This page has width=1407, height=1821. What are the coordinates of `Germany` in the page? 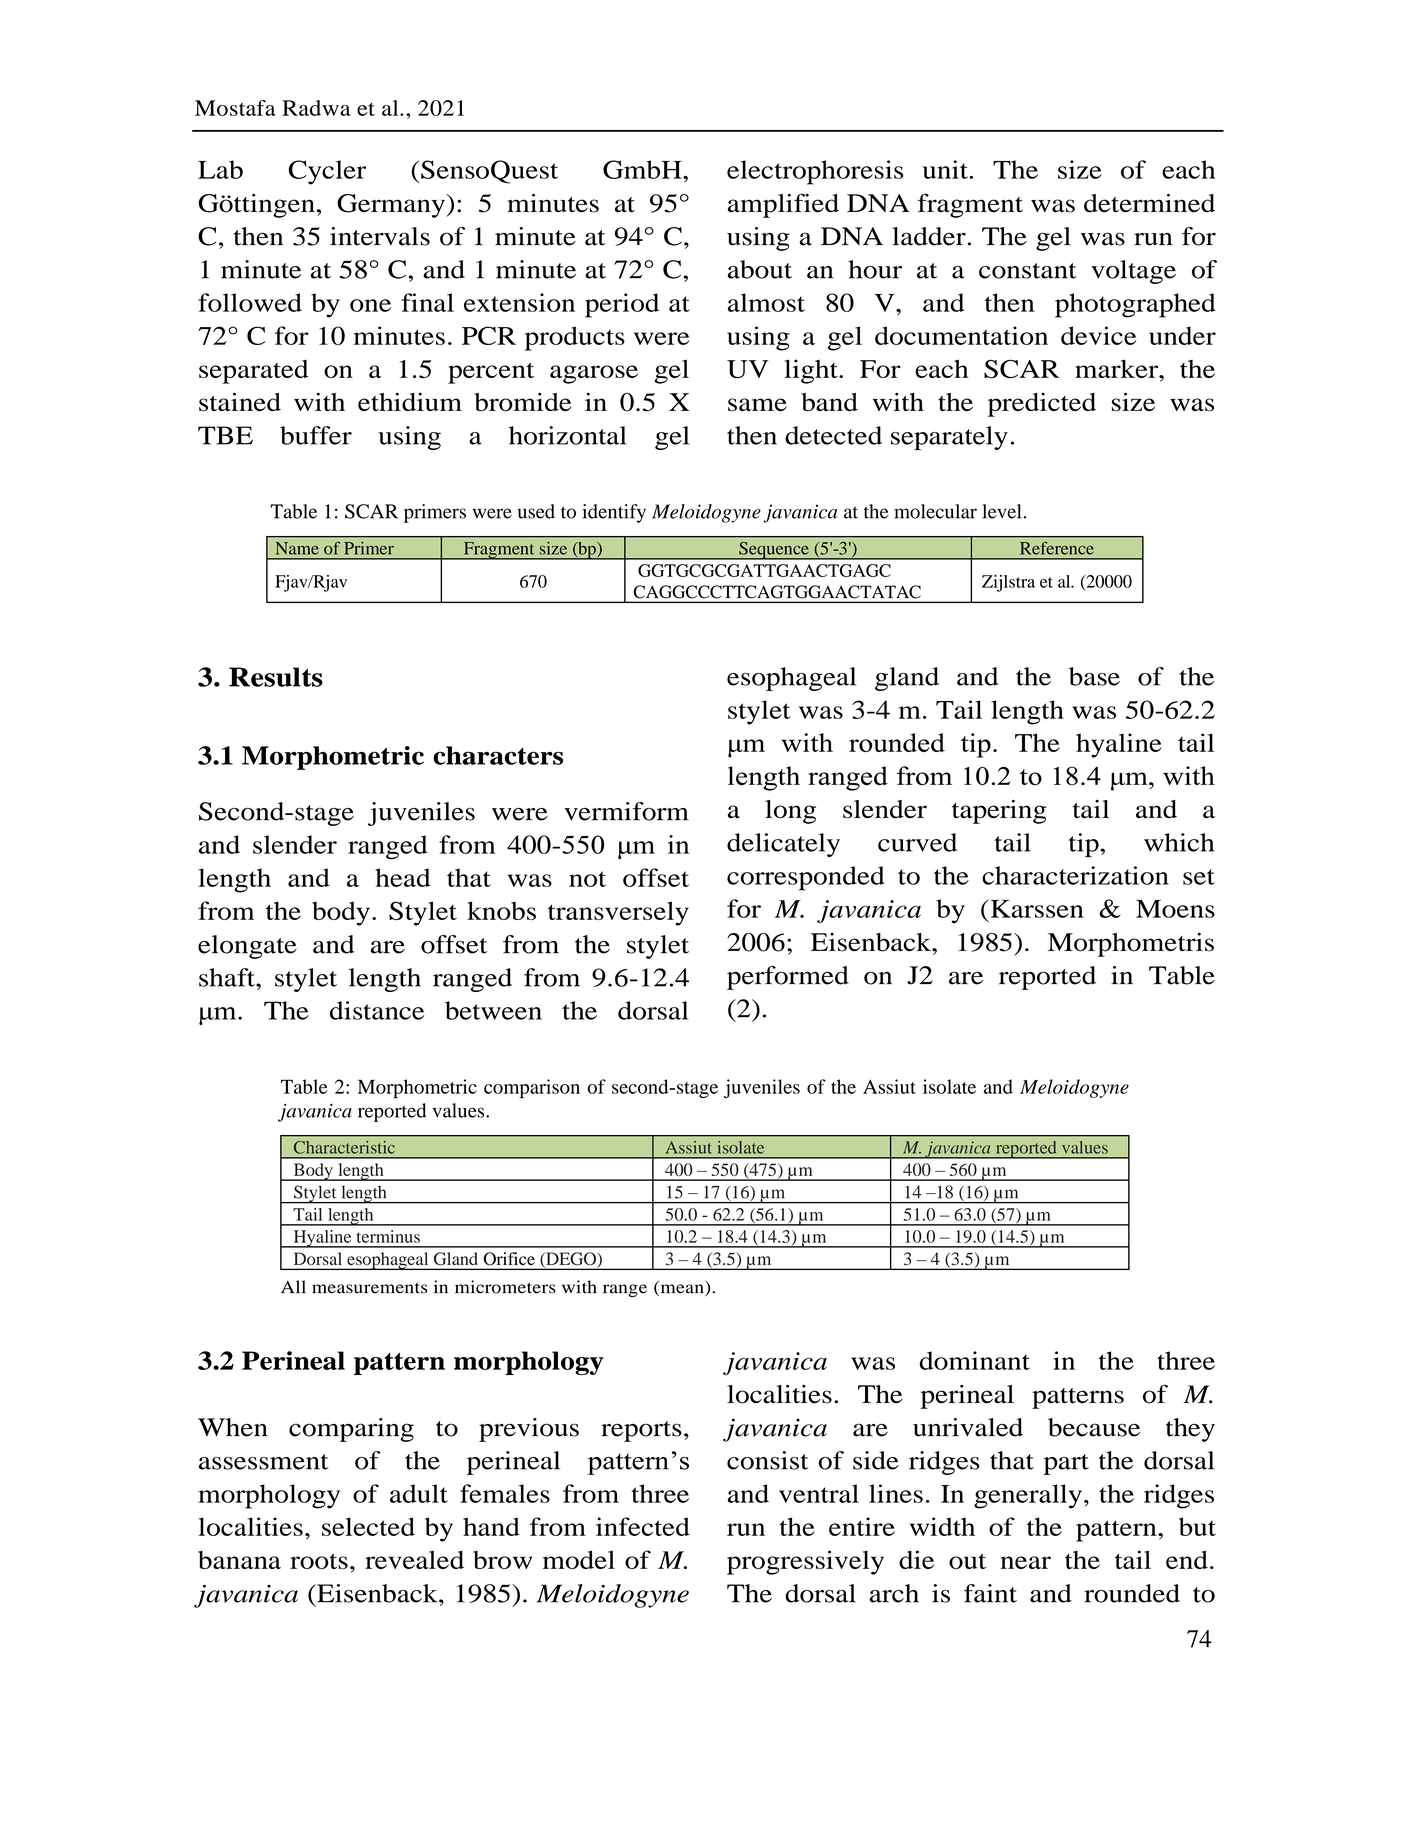 It's located at (392, 206).
